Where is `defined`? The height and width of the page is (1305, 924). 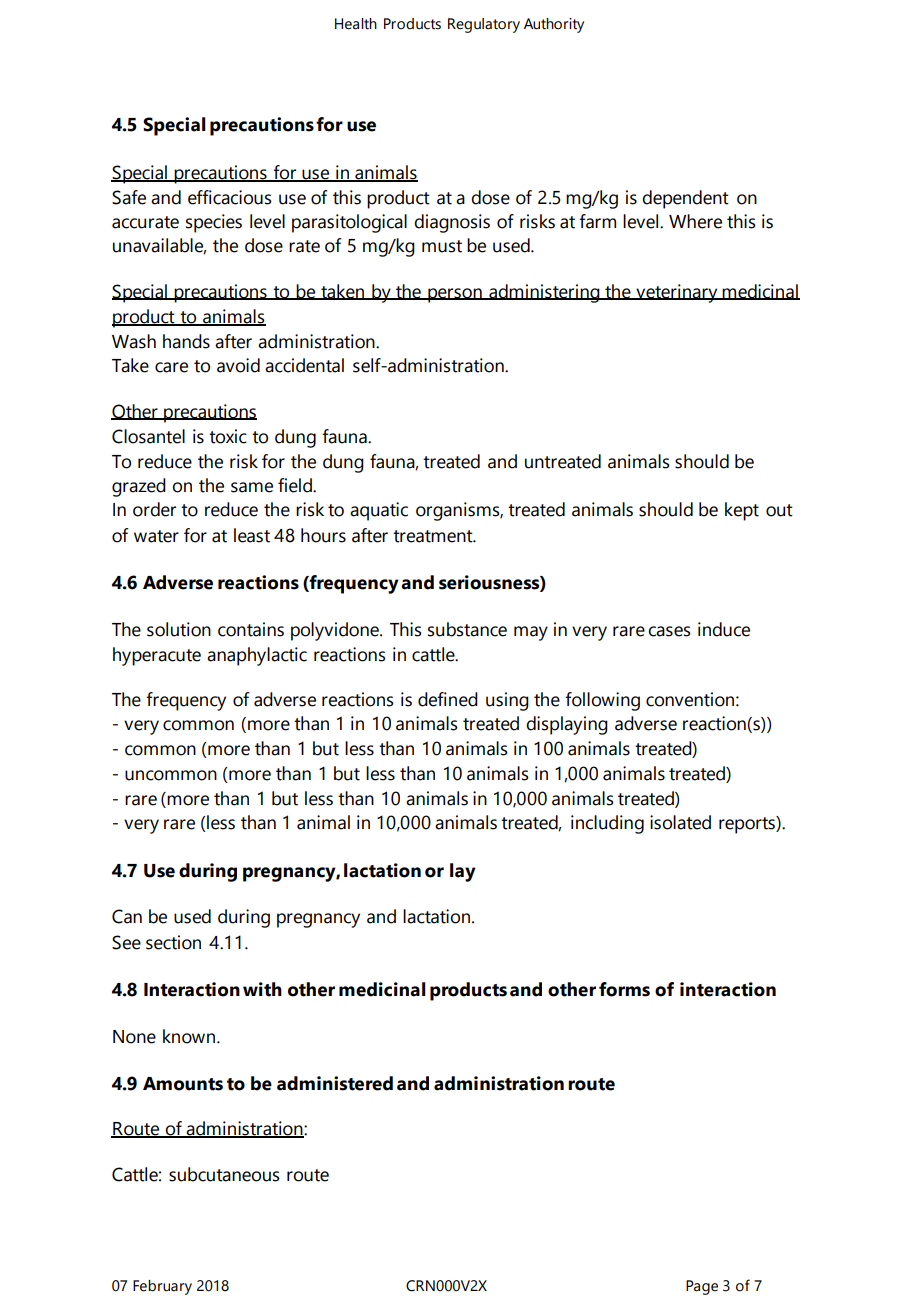 defined is located at coordinates (448, 699).
